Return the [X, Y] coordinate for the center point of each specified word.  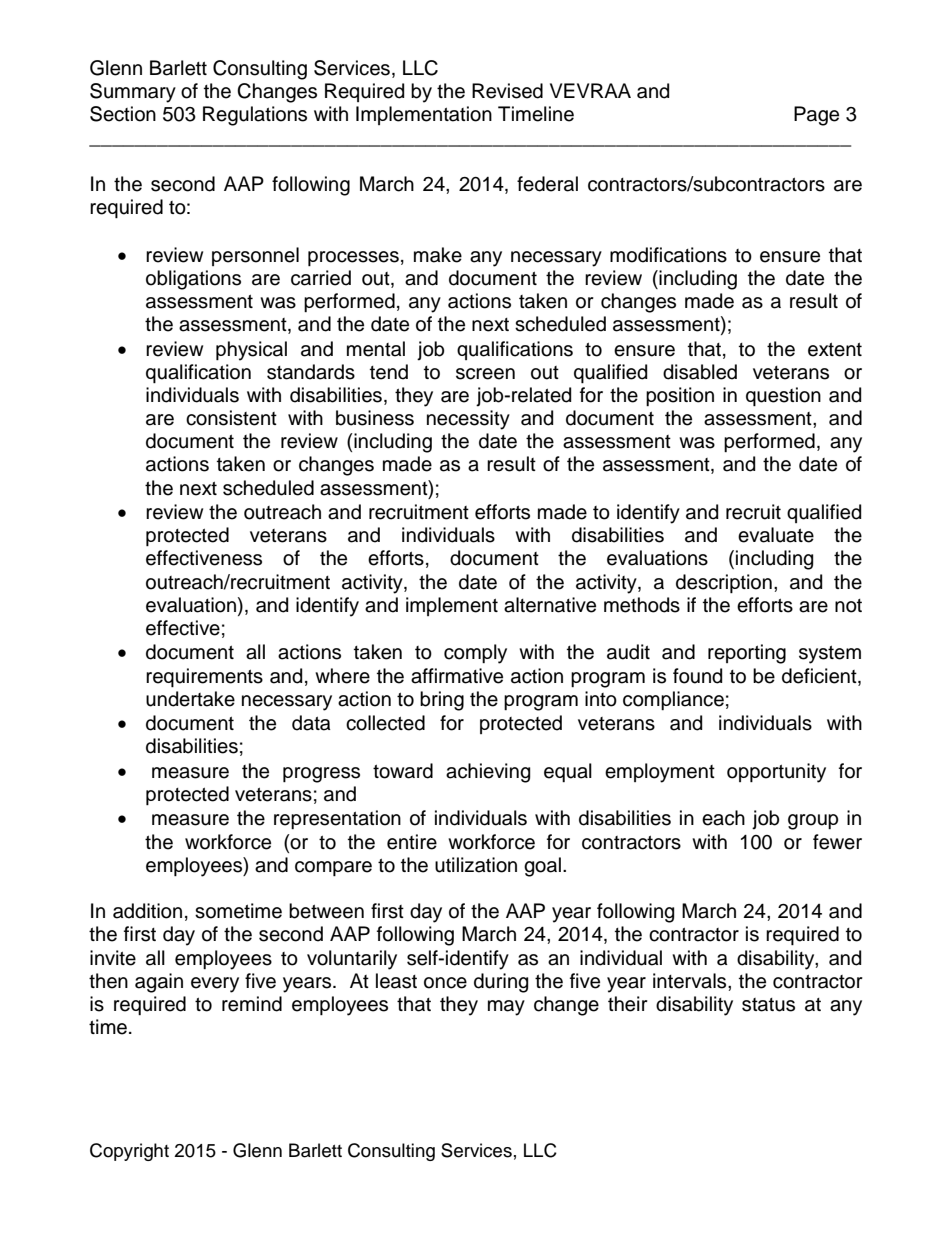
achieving [488, 773]
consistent [231, 418]
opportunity [776, 773]
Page [816, 116]
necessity [468, 420]
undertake [190, 699]
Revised [507, 91]
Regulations [255, 116]
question [783, 396]
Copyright [129, 1152]
